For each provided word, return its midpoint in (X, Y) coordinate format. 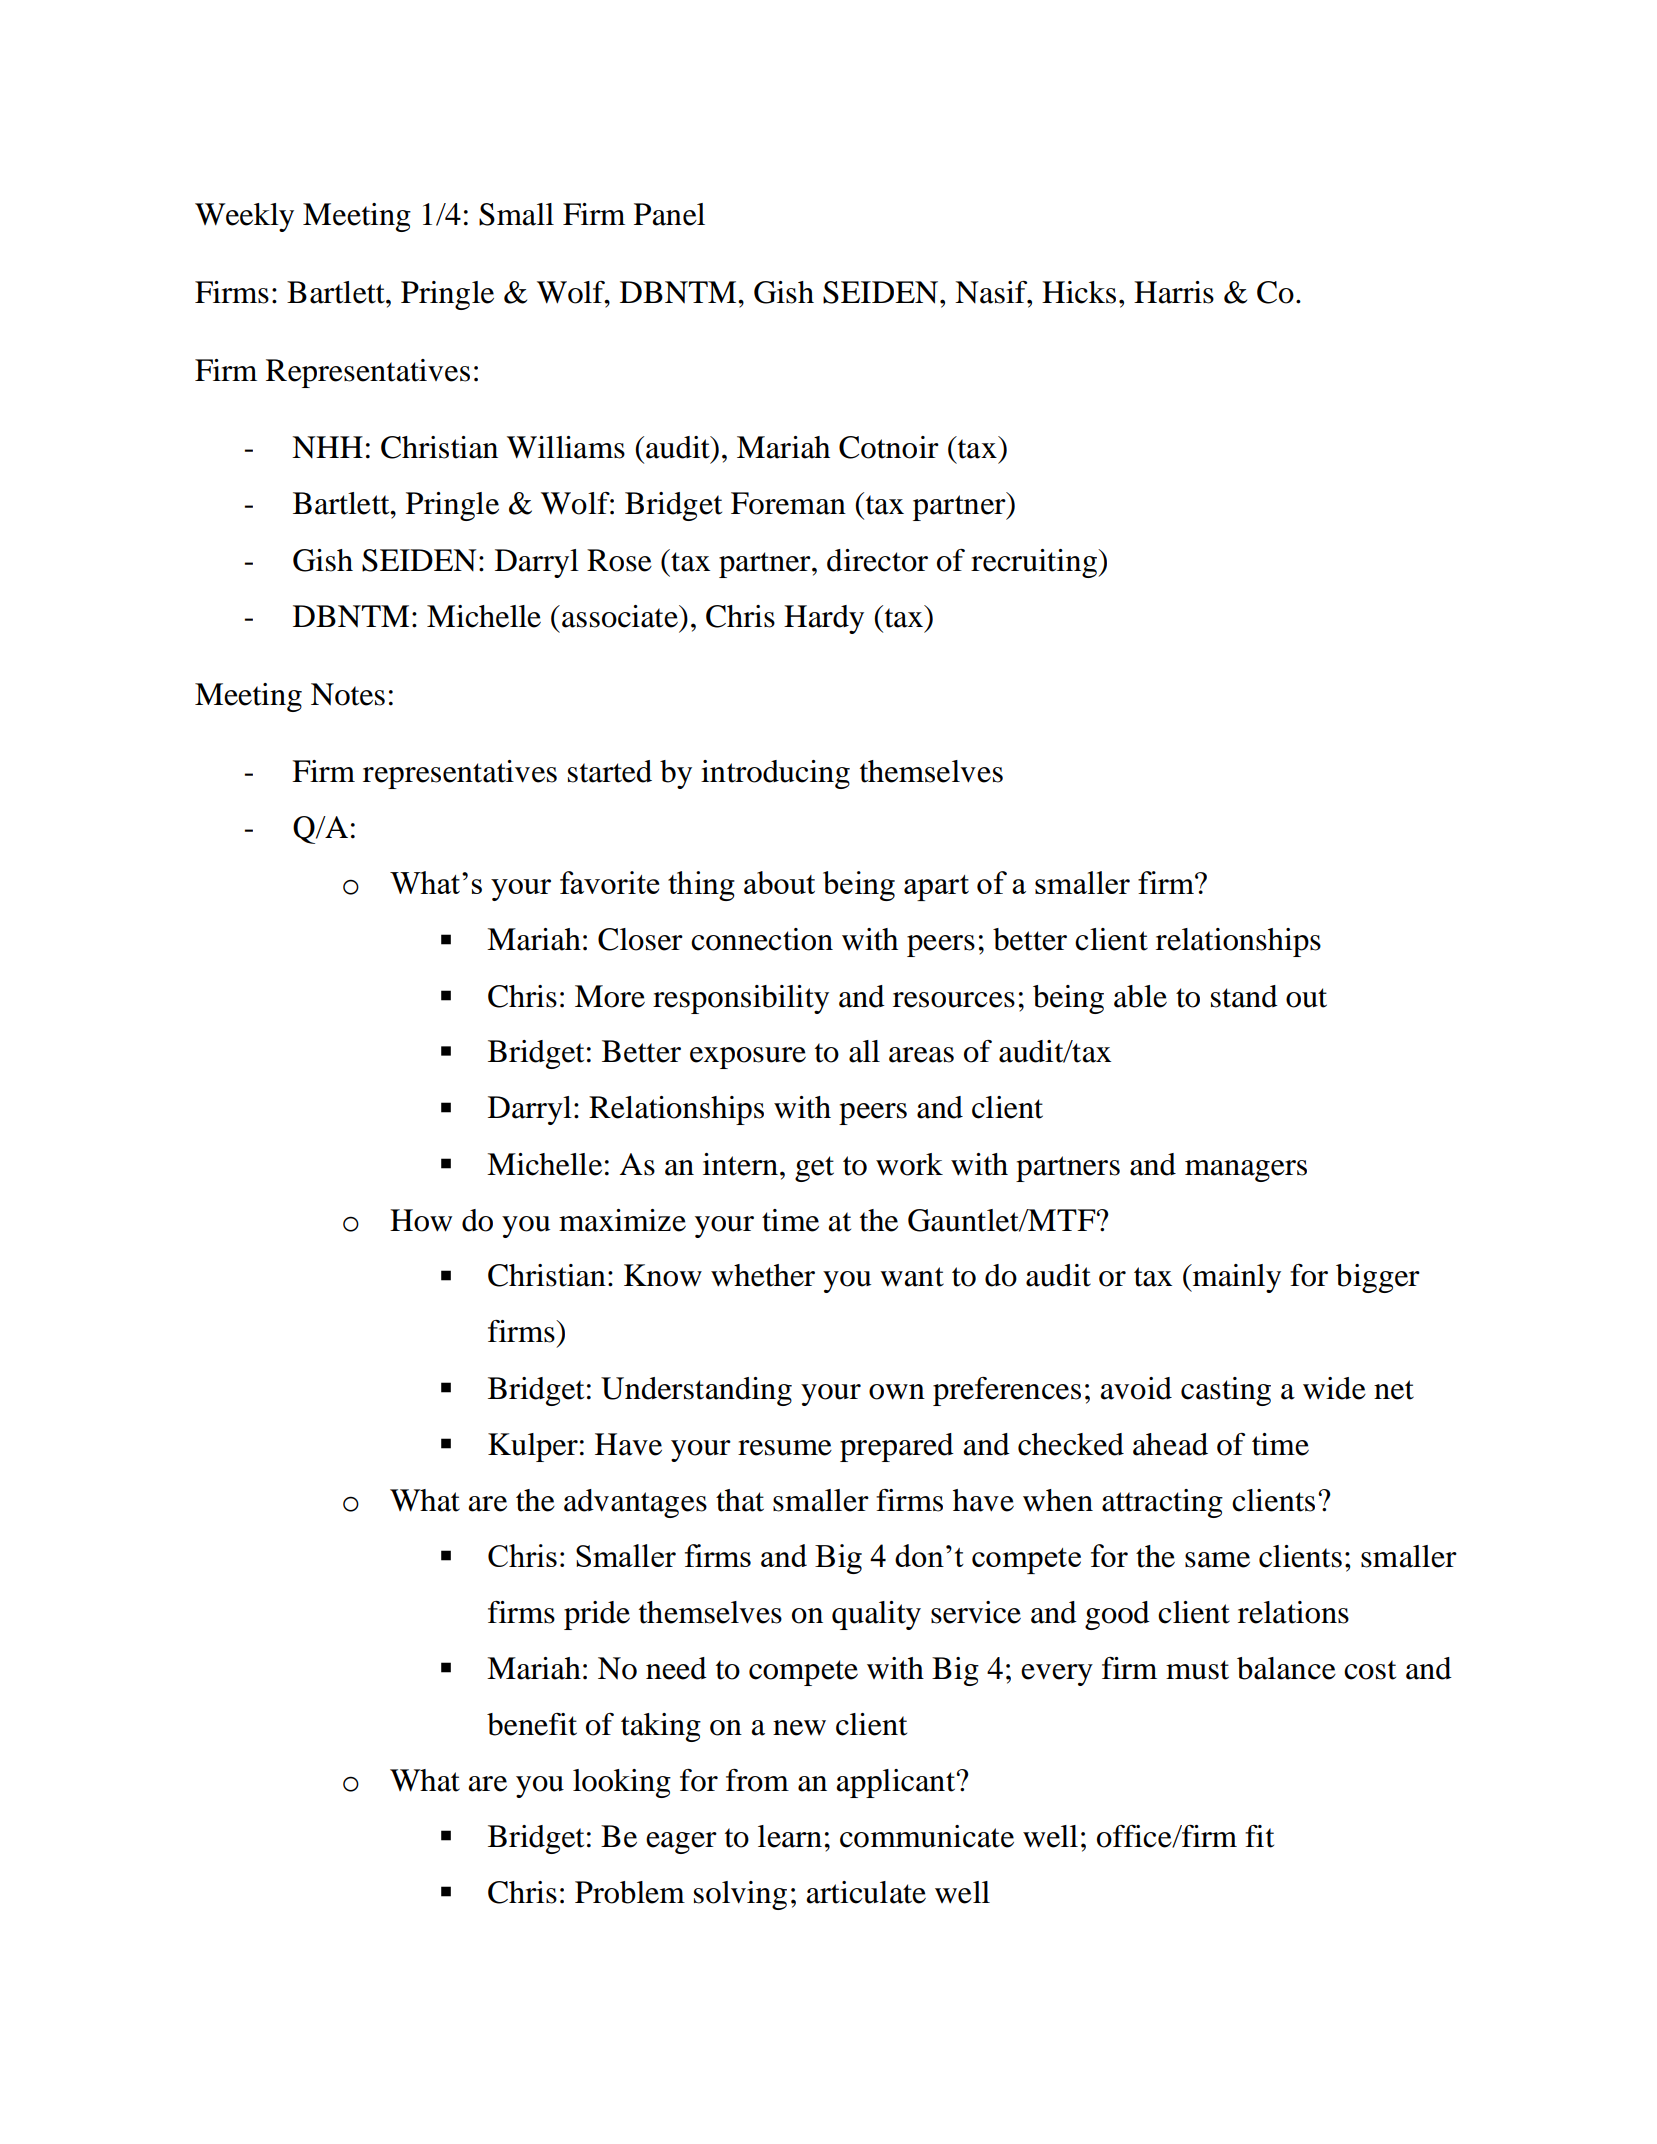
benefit (532, 1724)
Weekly (244, 217)
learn (790, 1836)
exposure (748, 1058)
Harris (1174, 292)
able (1140, 996)
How (421, 1220)
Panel (669, 214)
